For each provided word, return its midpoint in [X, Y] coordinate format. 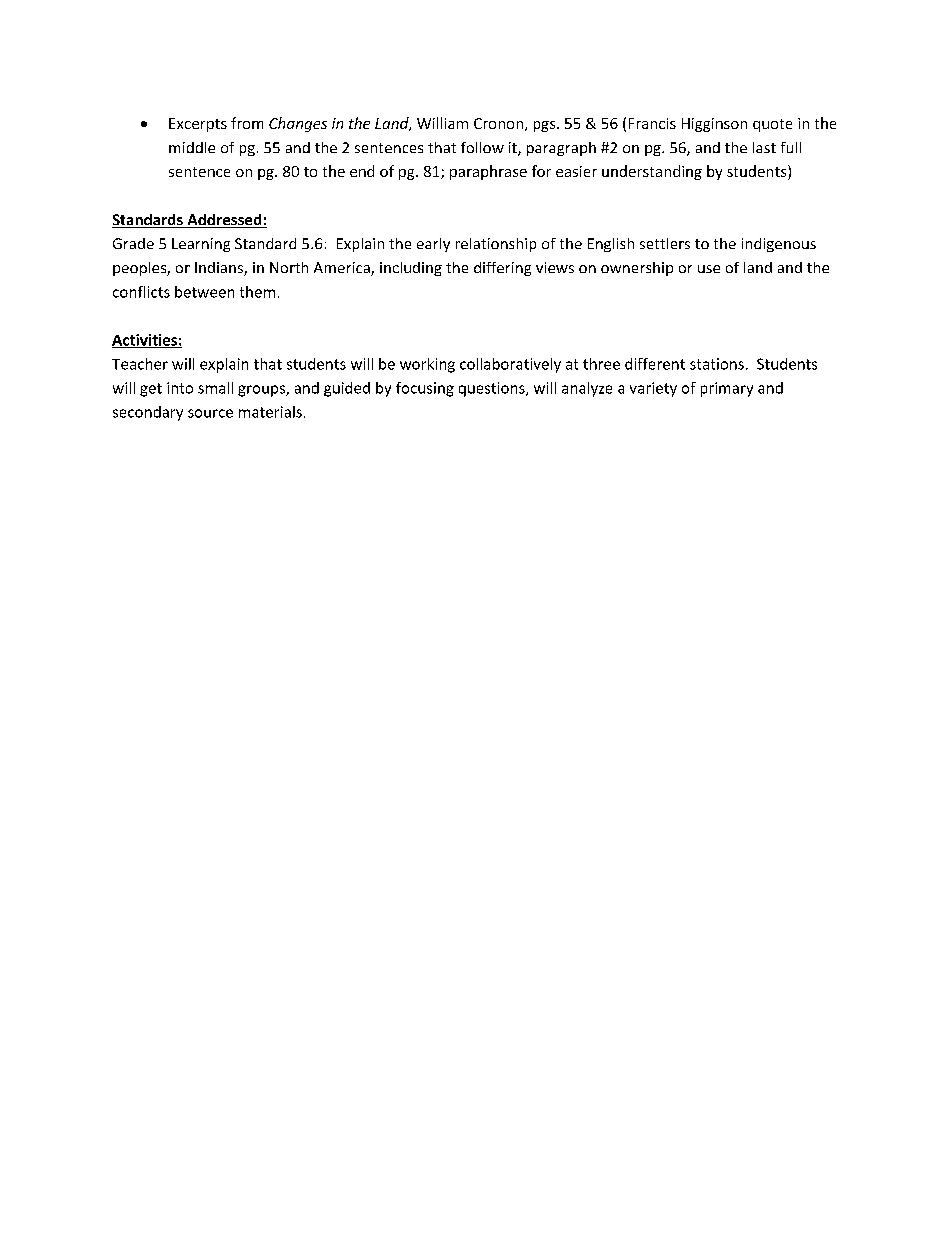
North [289, 267]
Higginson [714, 125]
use [709, 269]
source [210, 413]
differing [502, 269]
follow [482, 147]
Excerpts [198, 125]
